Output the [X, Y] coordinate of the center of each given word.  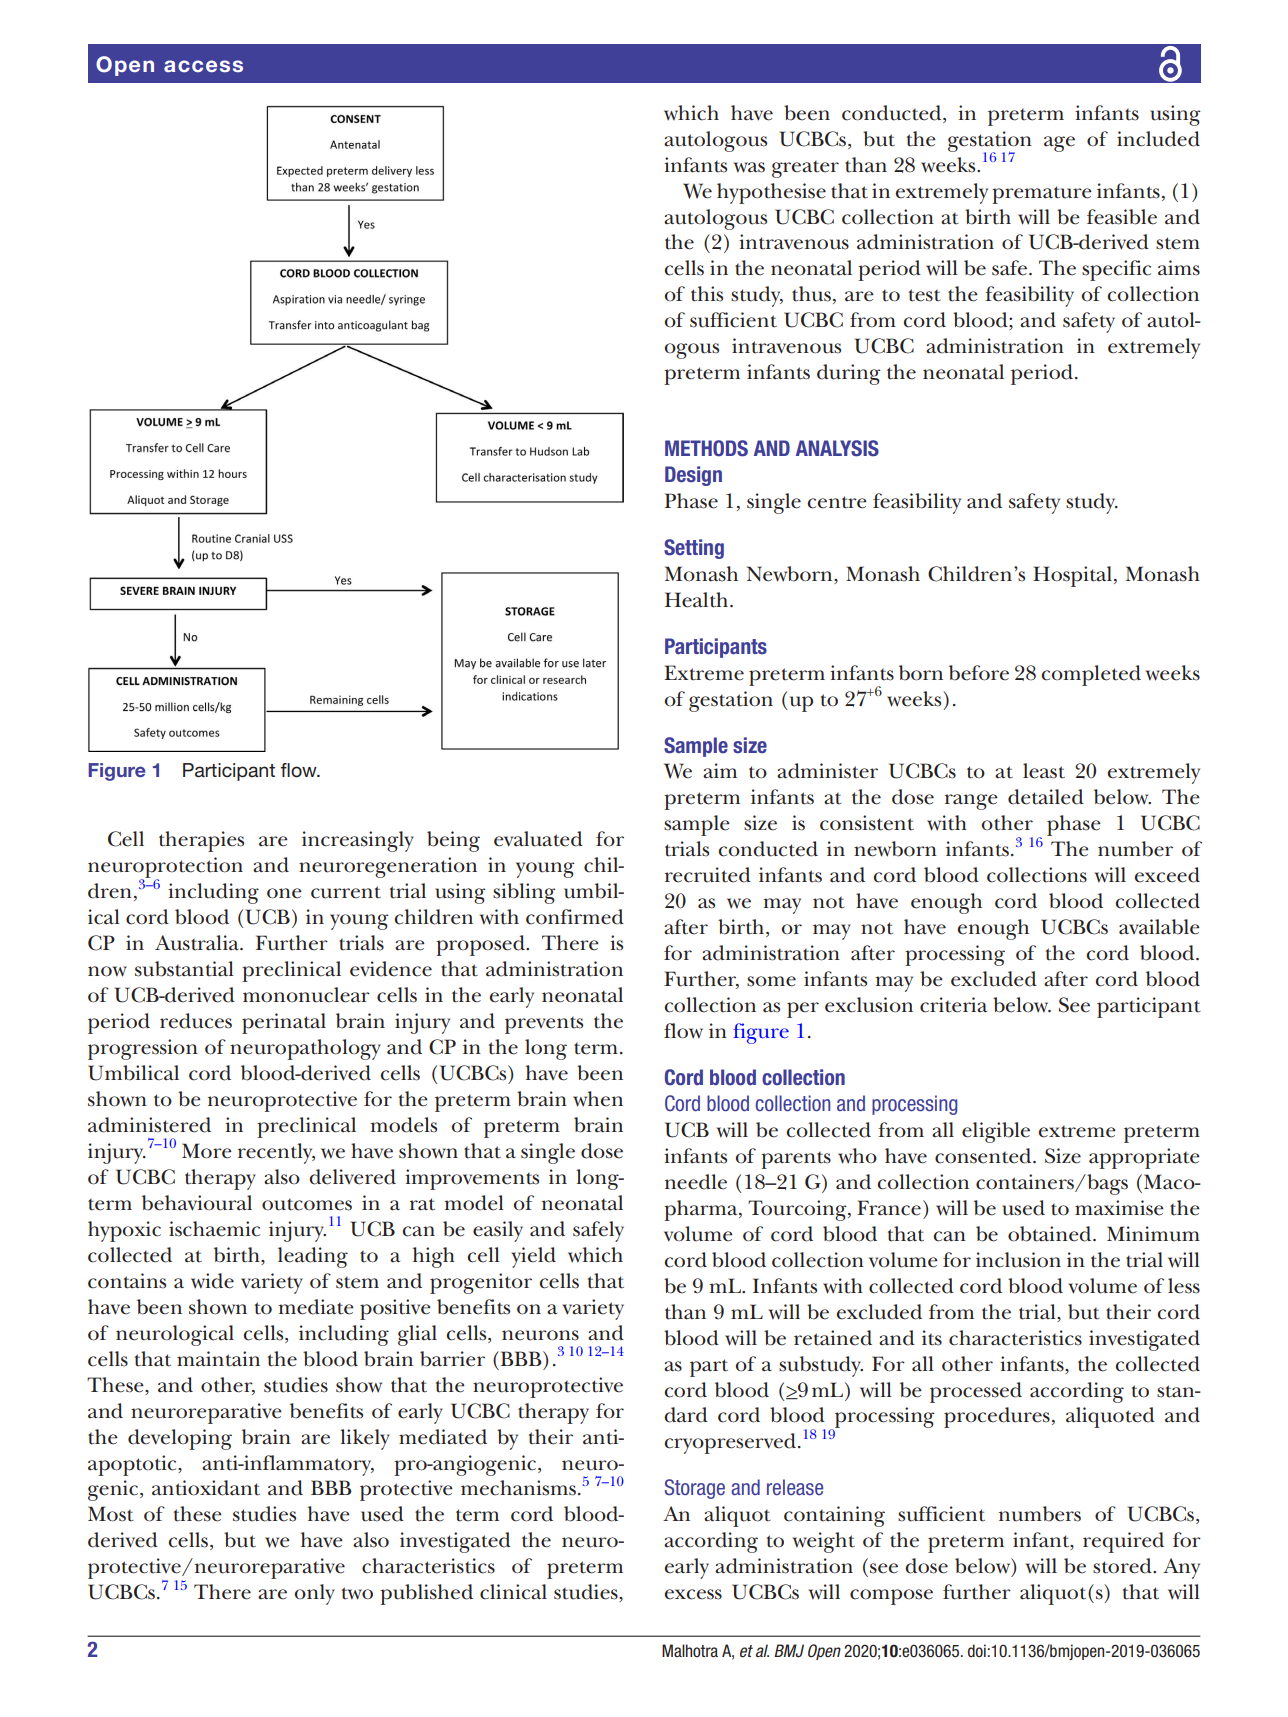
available [1159, 927]
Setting [694, 549]
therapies [201, 841]
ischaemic [214, 1229]
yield [533, 1257]
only [314, 1594]
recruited [708, 875]
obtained [1051, 1234]
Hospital [1072, 576]
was [749, 167]
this [707, 294]
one [284, 893]
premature [1042, 195]
